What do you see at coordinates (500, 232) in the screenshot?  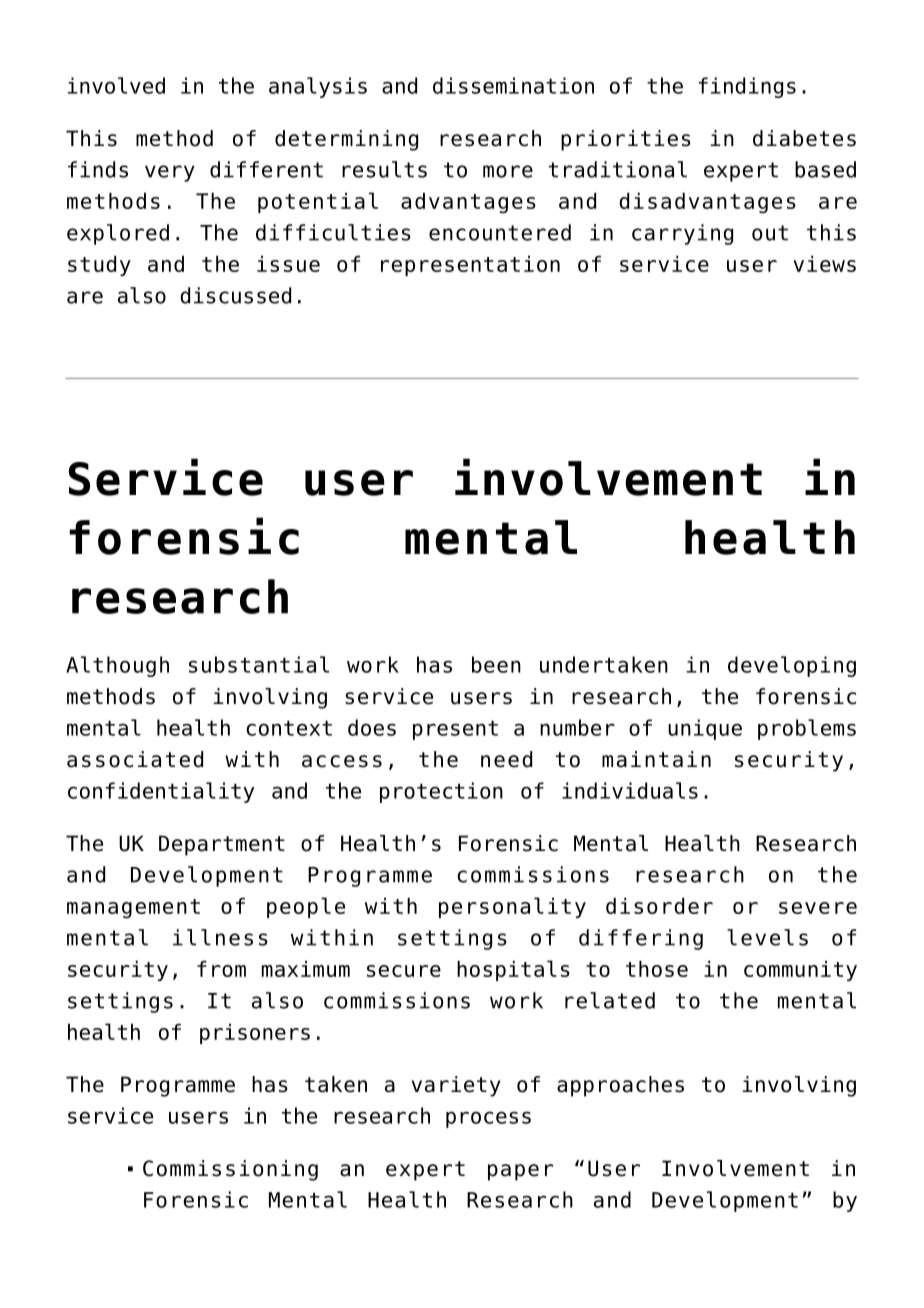 I see `encountered` at bounding box center [500, 232].
